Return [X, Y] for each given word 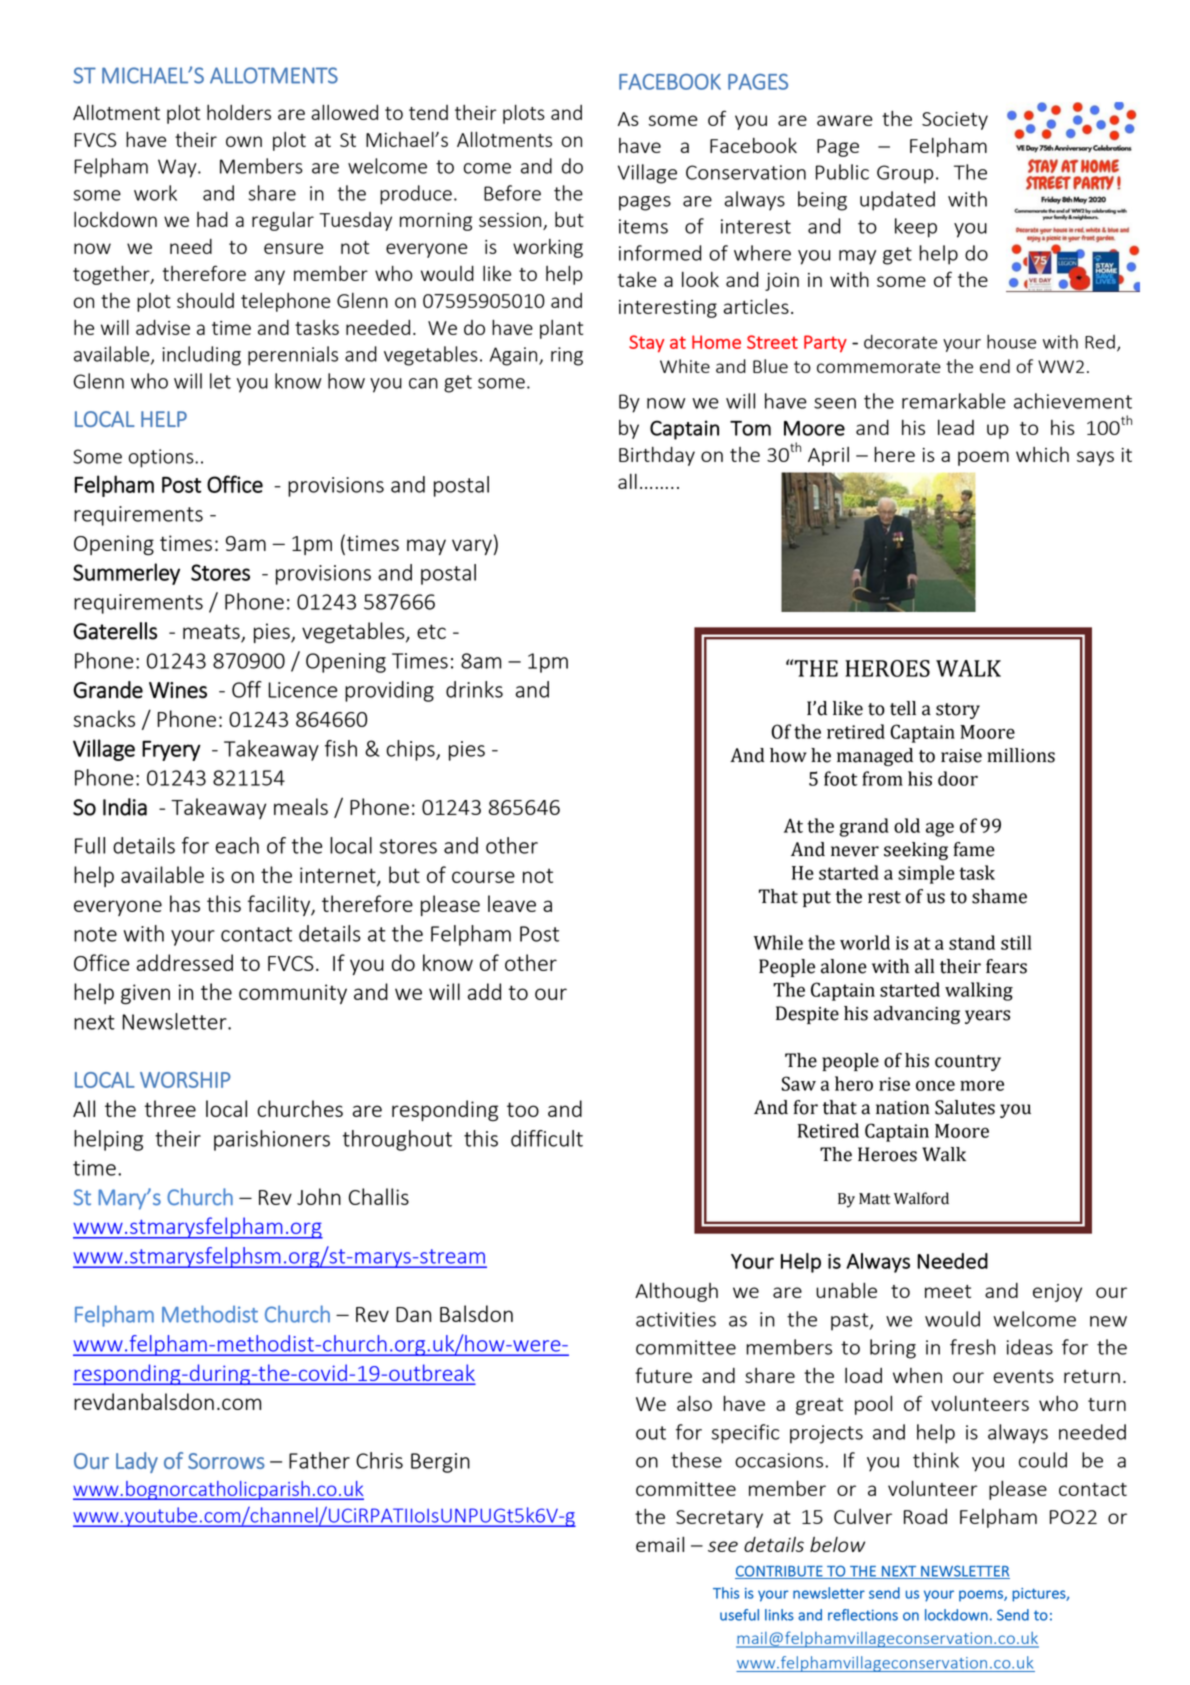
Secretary [719, 1519]
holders [239, 112]
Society [955, 121]
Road [925, 1516]
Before [512, 193]
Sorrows [226, 1461]
